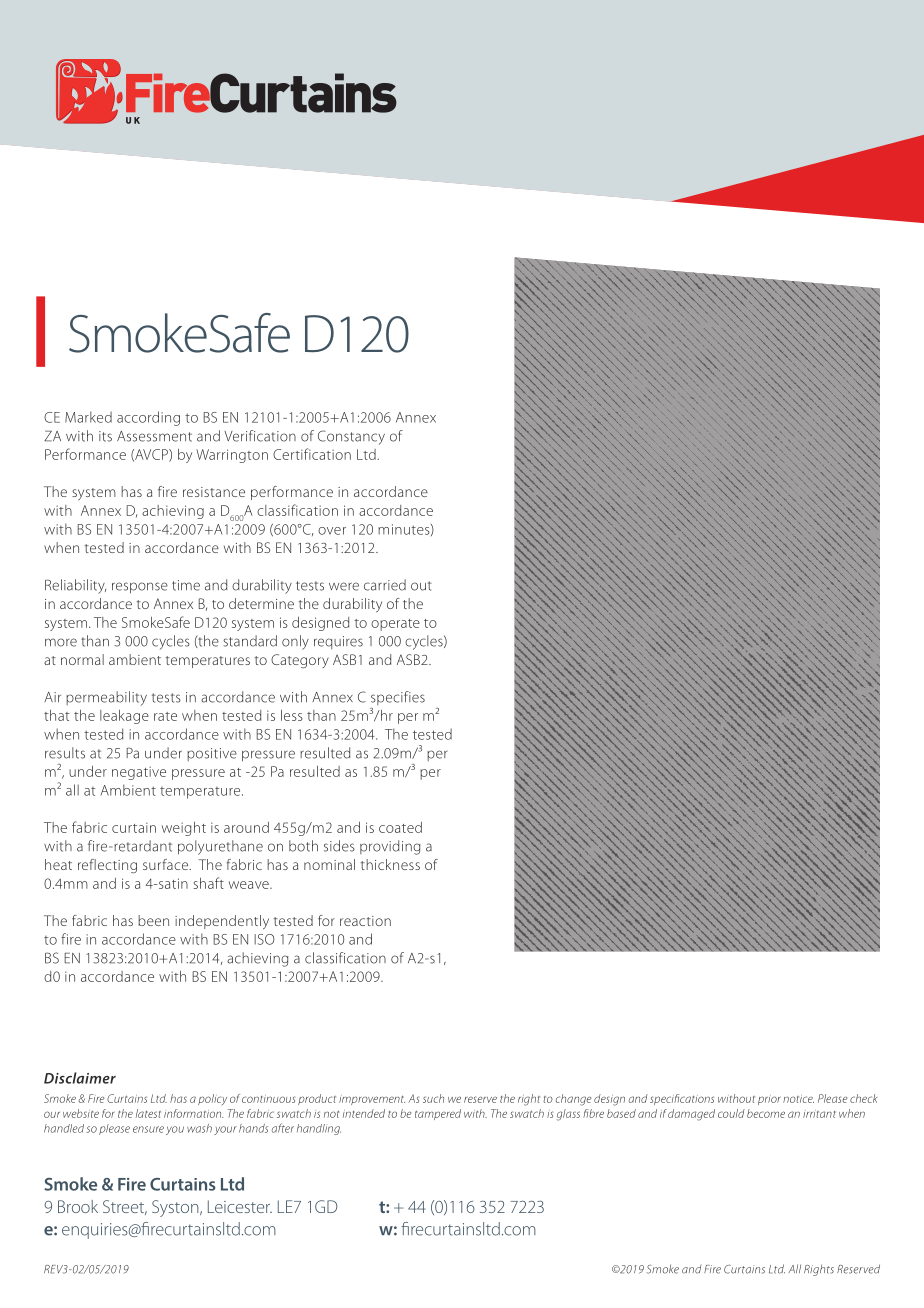 This screenshot has height=1308, width=924. I want to click on Assessment, so click(154, 436).
